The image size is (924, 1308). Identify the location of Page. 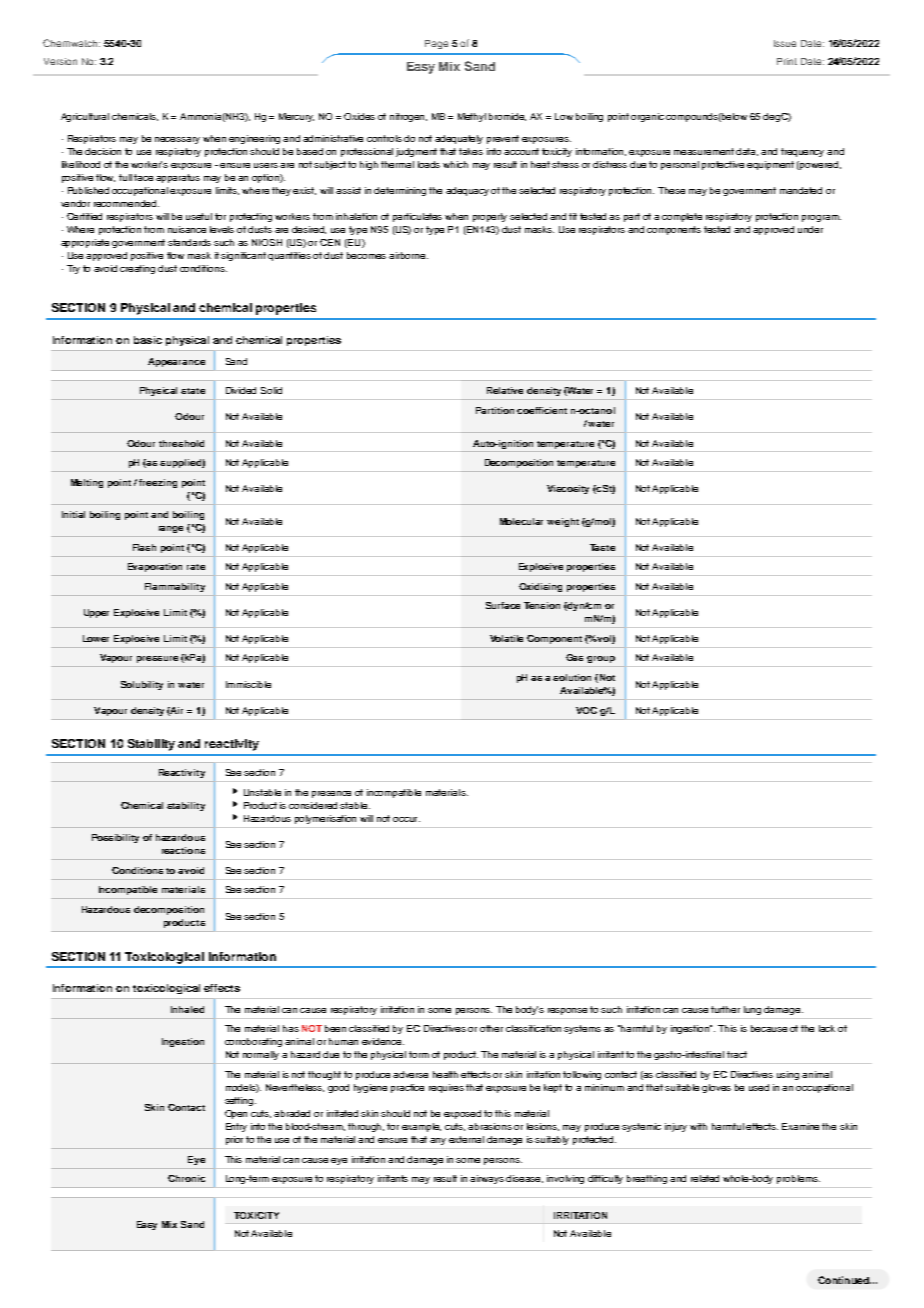
(436, 44).
